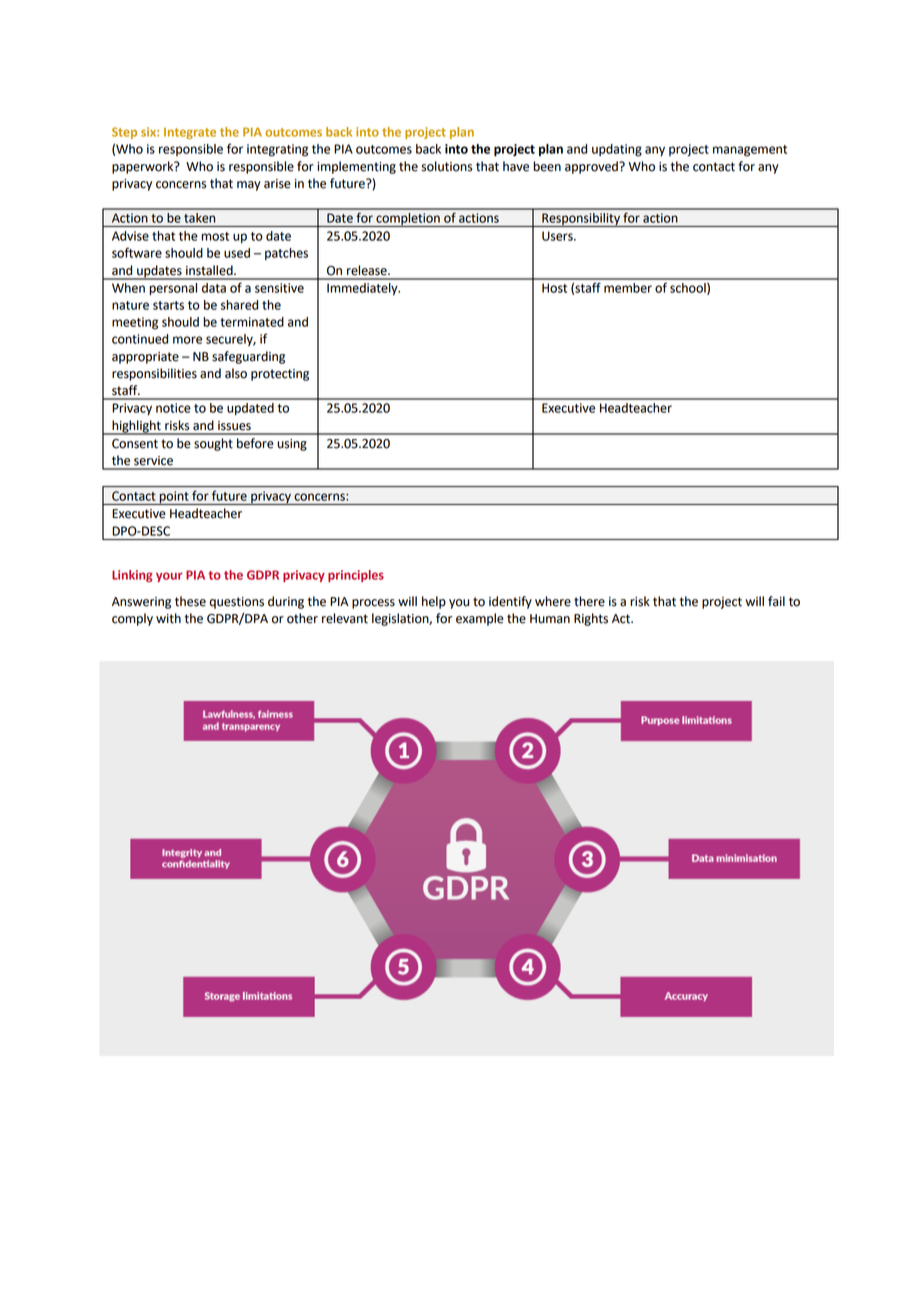 This document has width=924, height=1308. Describe the element at coordinates (236, 373) in the document. I see `also` at that location.
